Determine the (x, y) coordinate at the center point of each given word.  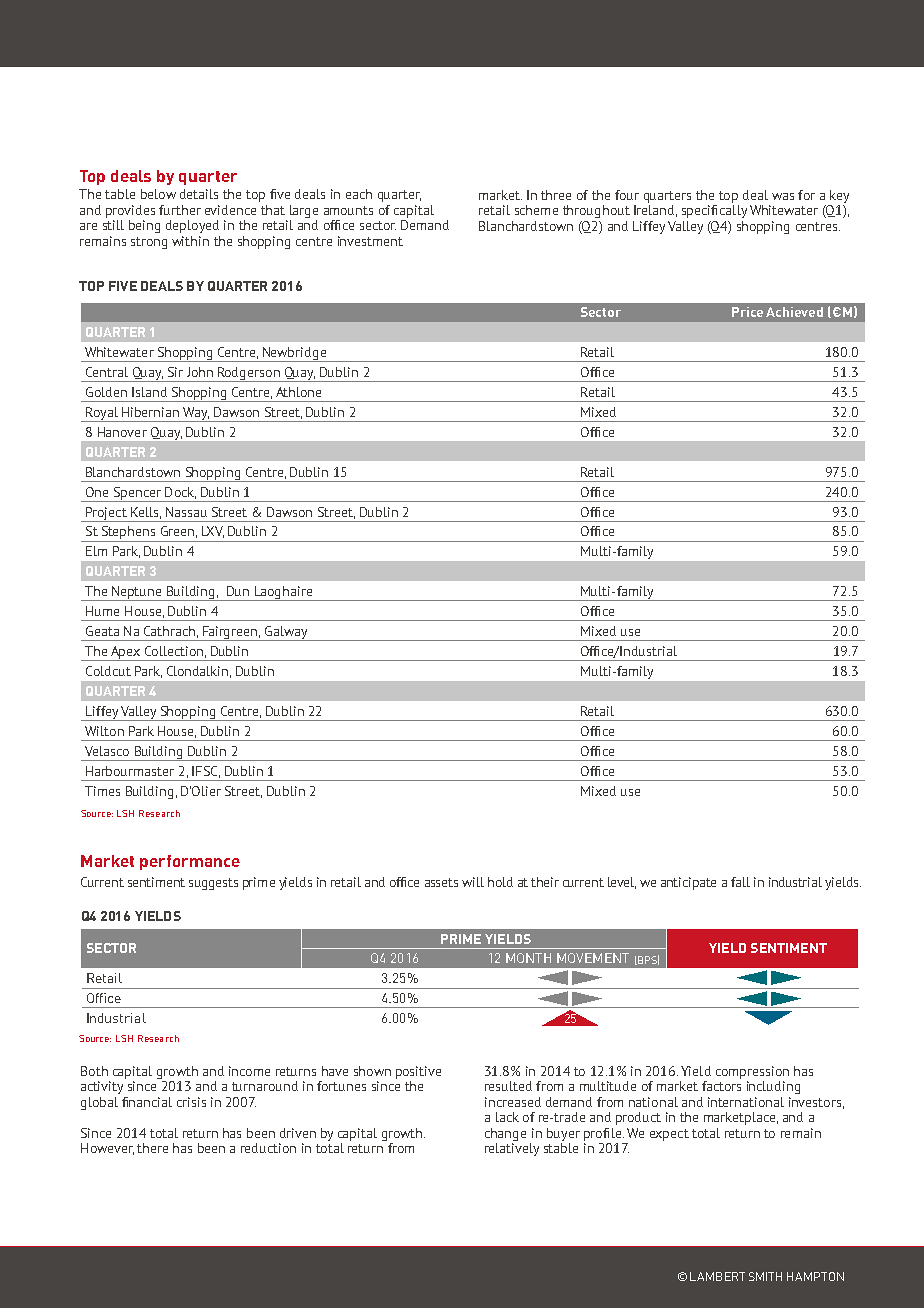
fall (740, 882)
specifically (714, 211)
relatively (512, 1149)
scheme (536, 210)
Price (747, 312)
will (473, 882)
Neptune (137, 593)
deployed (192, 226)
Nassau (186, 512)
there (152, 1148)
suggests (213, 884)
